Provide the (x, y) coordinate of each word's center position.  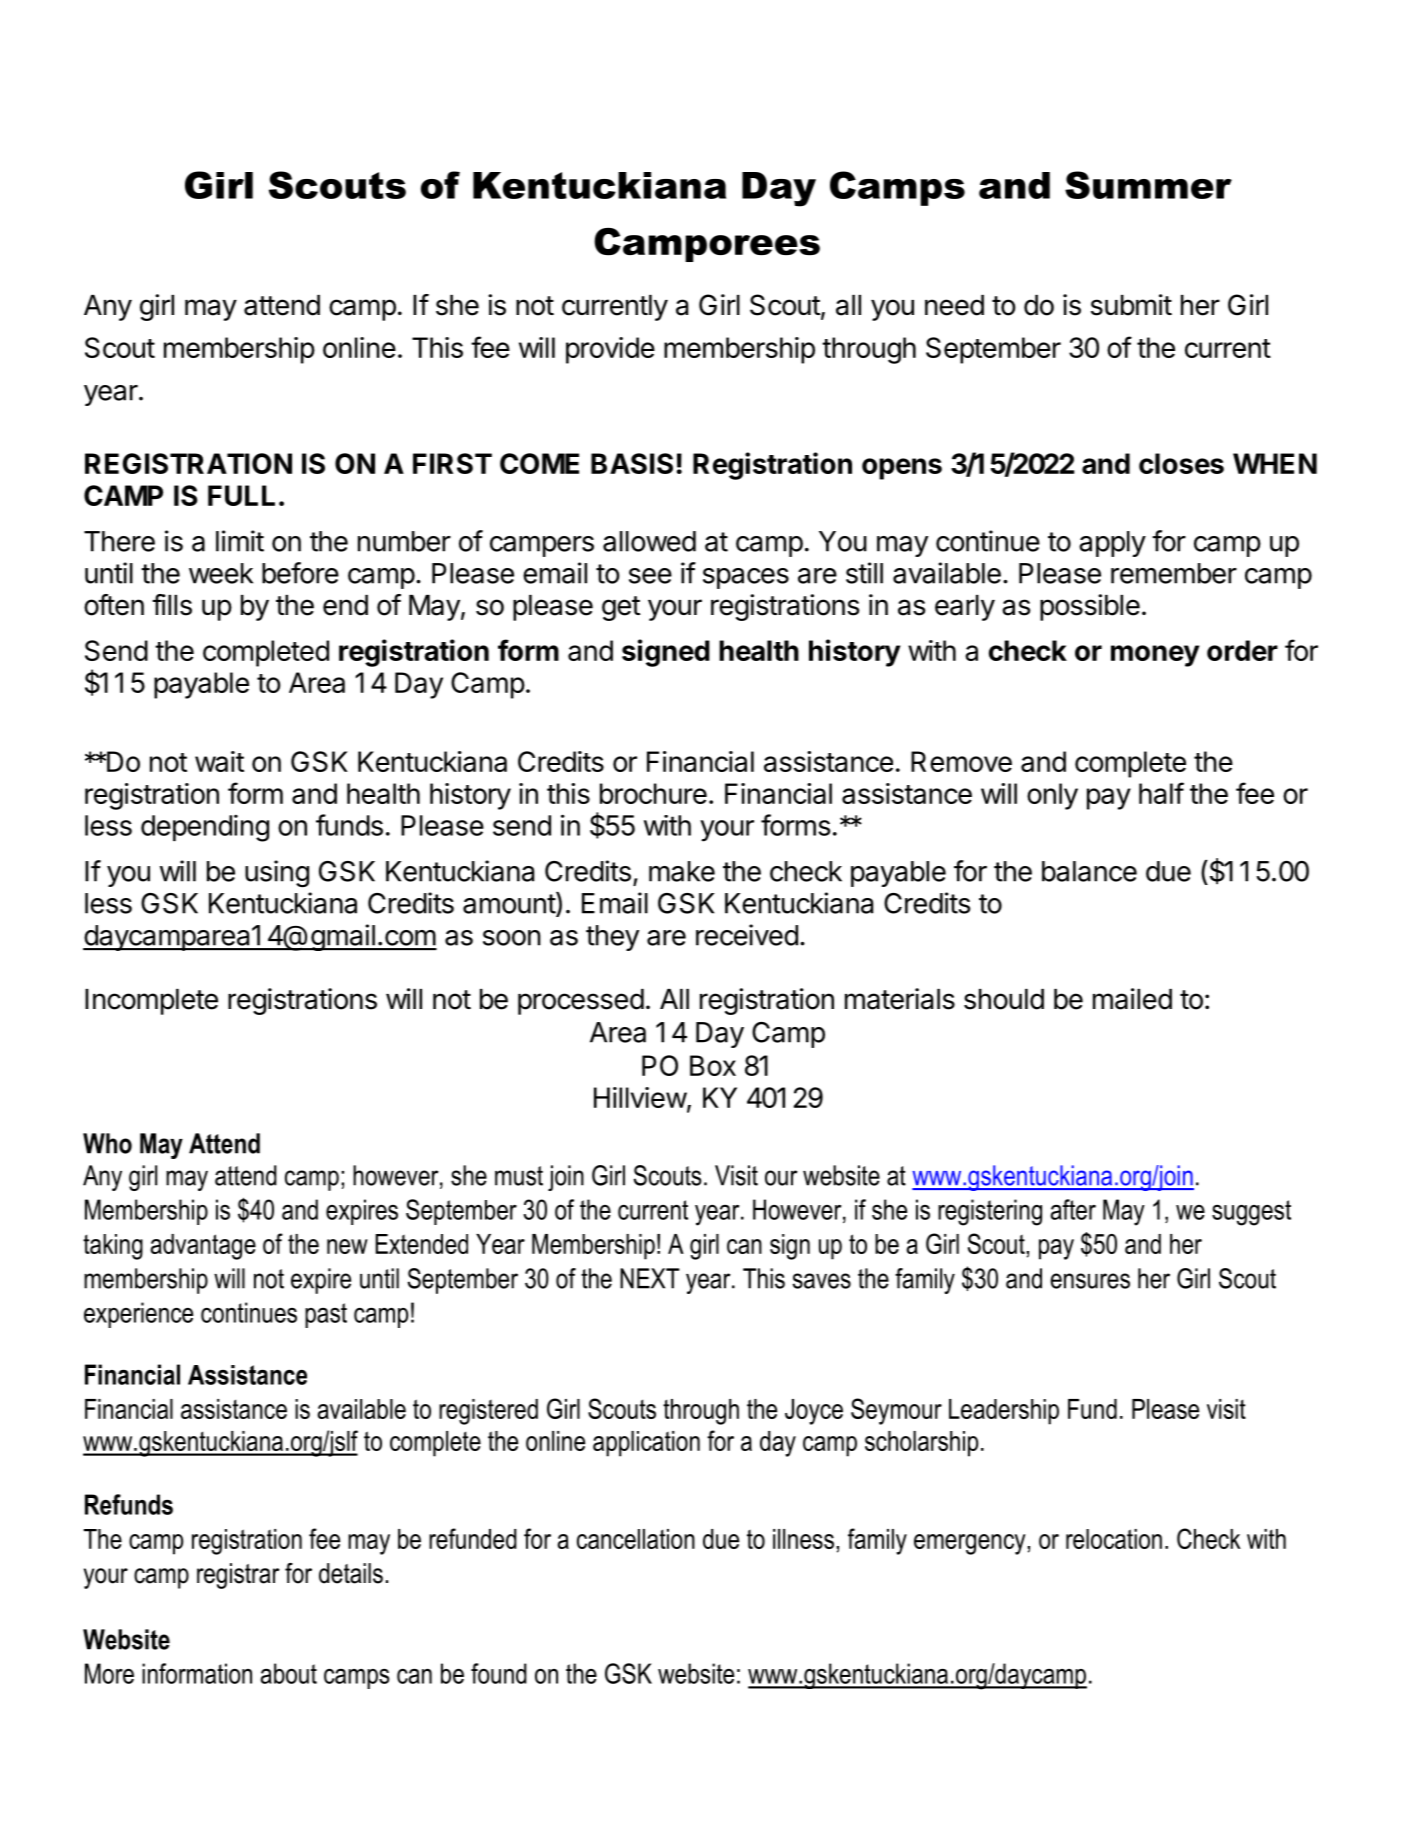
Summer (1148, 185)
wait (219, 761)
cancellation (636, 1539)
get (621, 608)
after (1073, 1209)
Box (713, 1065)
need (954, 305)
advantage (203, 1247)
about (289, 1673)
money (1155, 656)
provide (610, 350)
